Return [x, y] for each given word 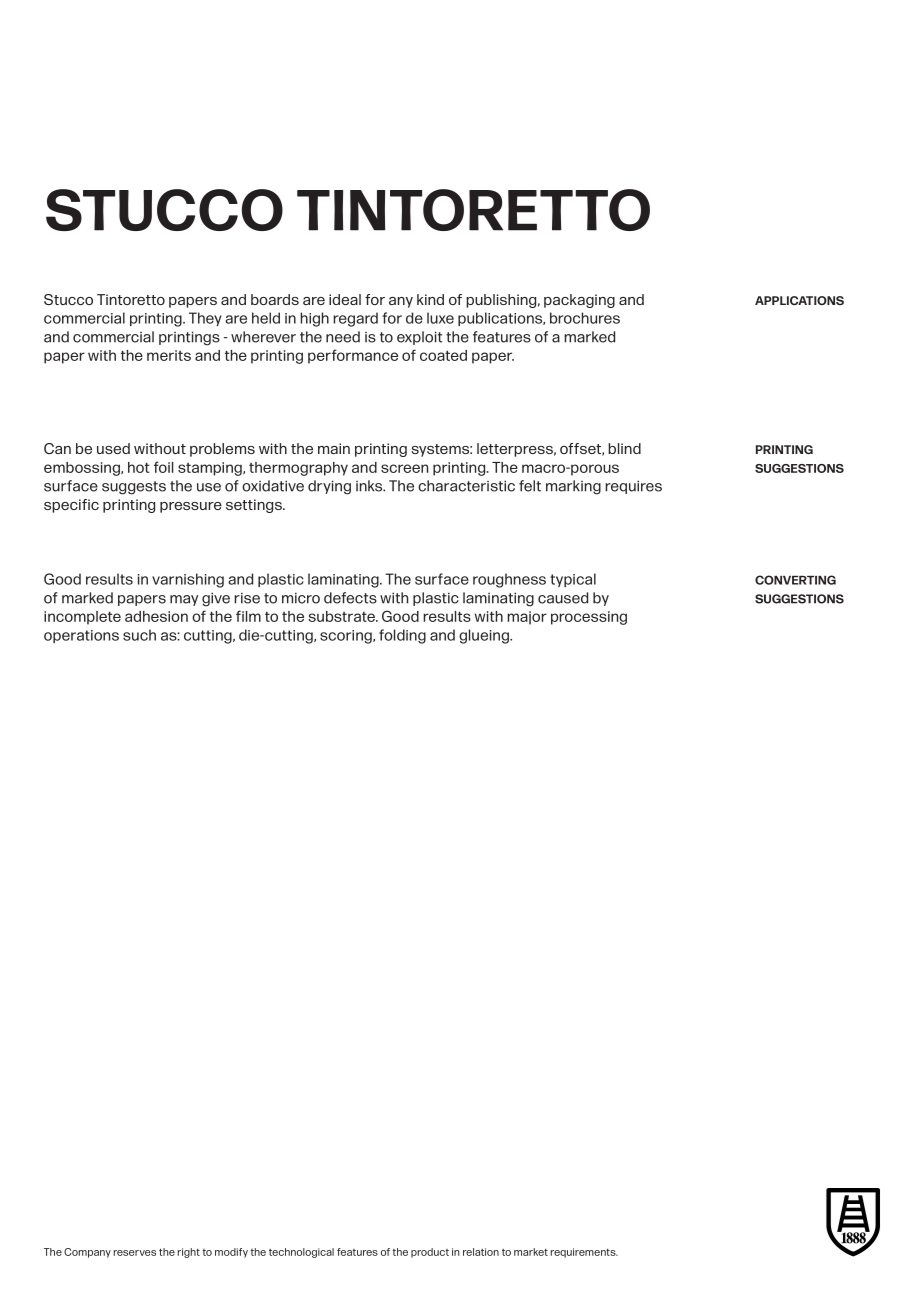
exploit [419, 338]
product [430, 1253]
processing [589, 618]
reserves [134, 1253]
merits [169, 355]
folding [402, 636]
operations [81, 636]
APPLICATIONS [799, 300]
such [139, 635]
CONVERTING [795, 580]
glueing [485, 636]
